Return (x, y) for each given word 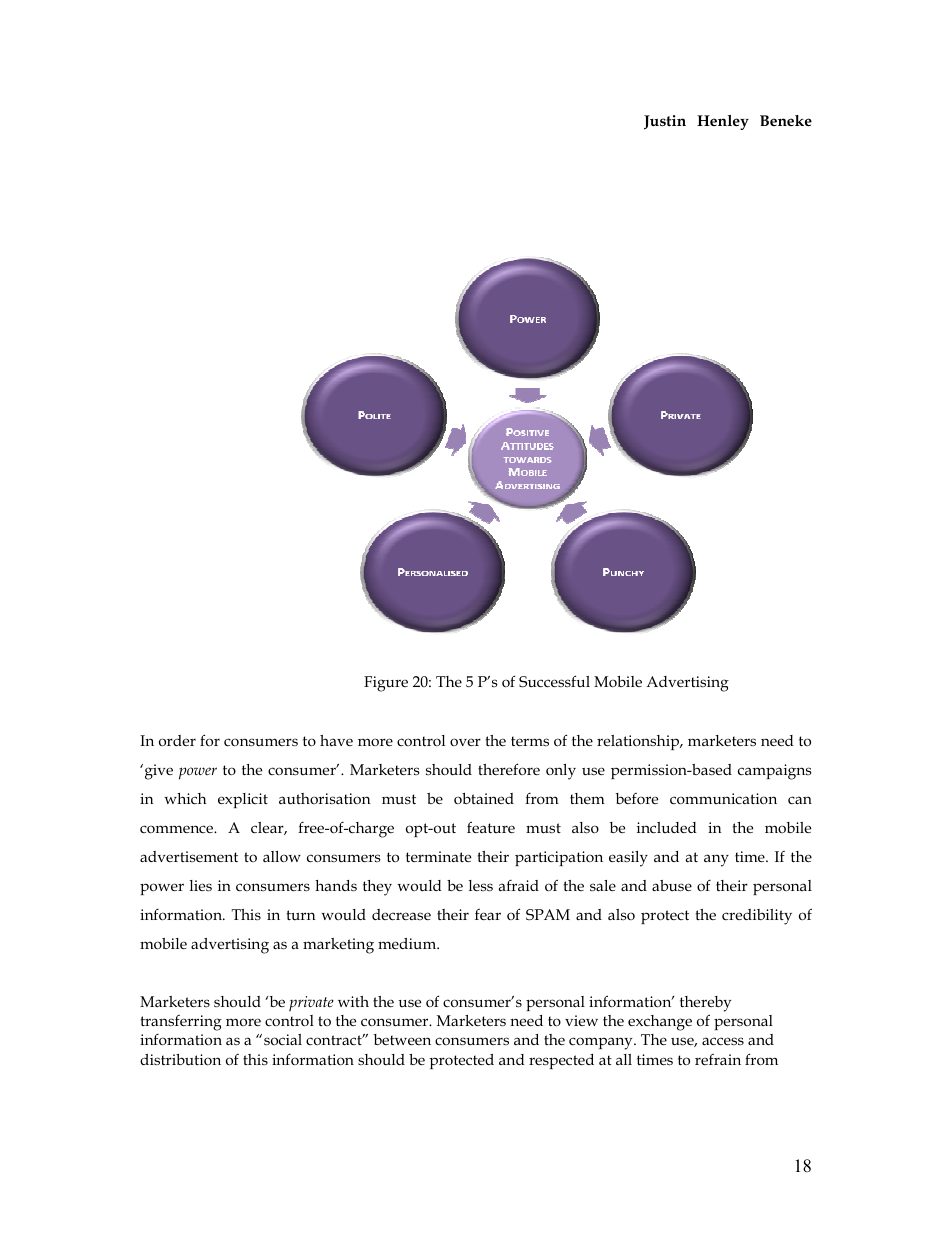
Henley (723, 122)
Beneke (786, 120)
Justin (665, 122)
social (283, 1040)
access (723, 1041)
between (402, 1039)
